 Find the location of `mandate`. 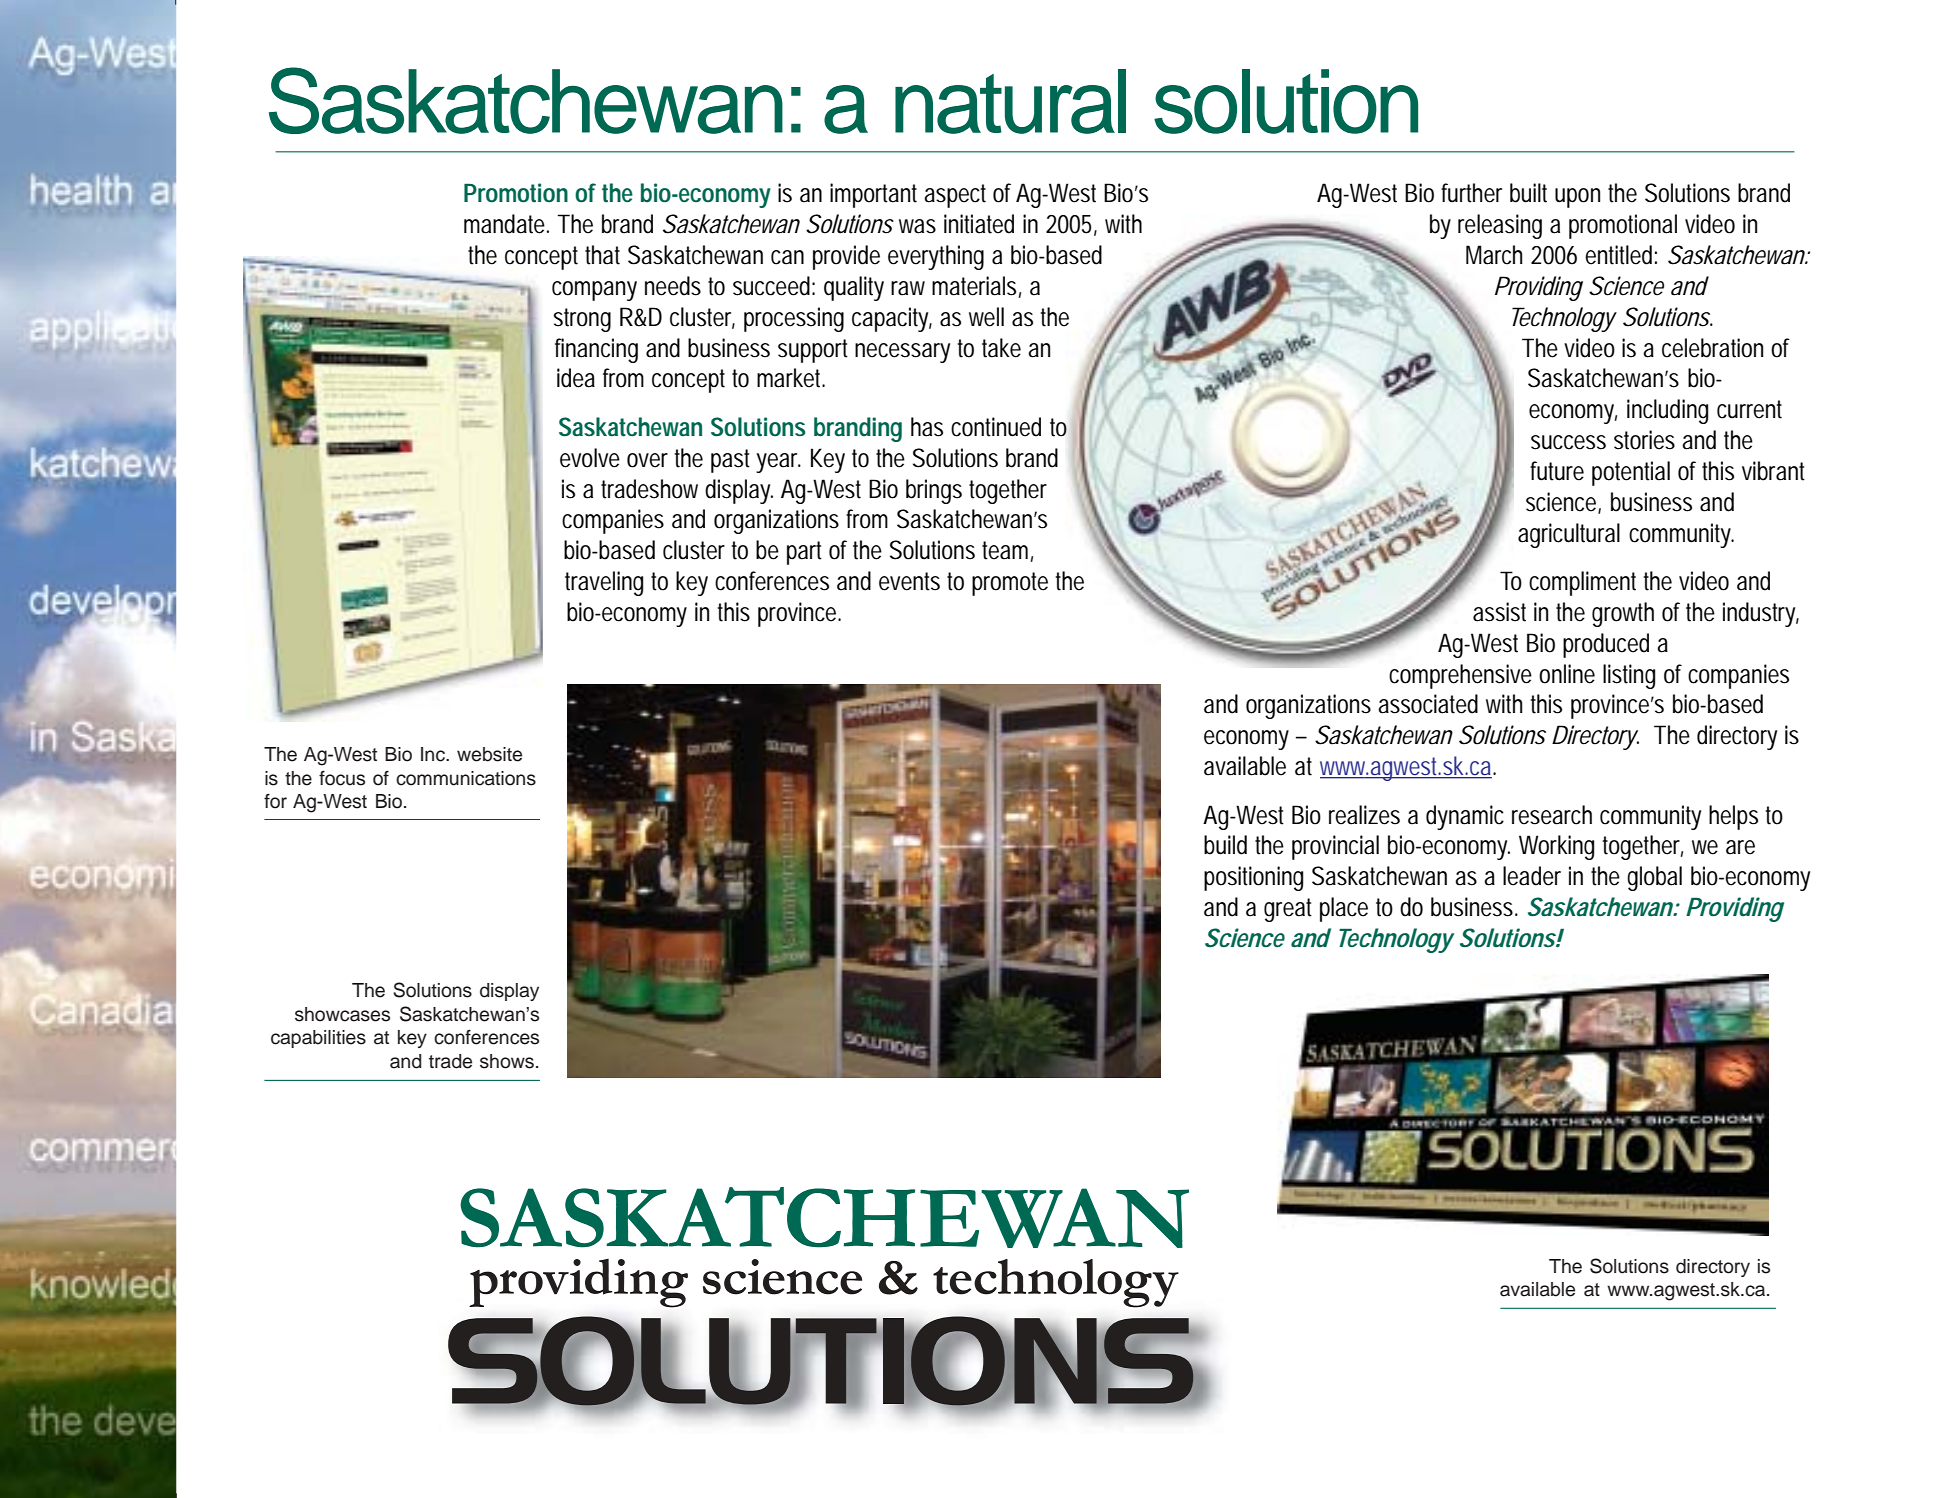

mandate is located at coordinates (506, 224).
